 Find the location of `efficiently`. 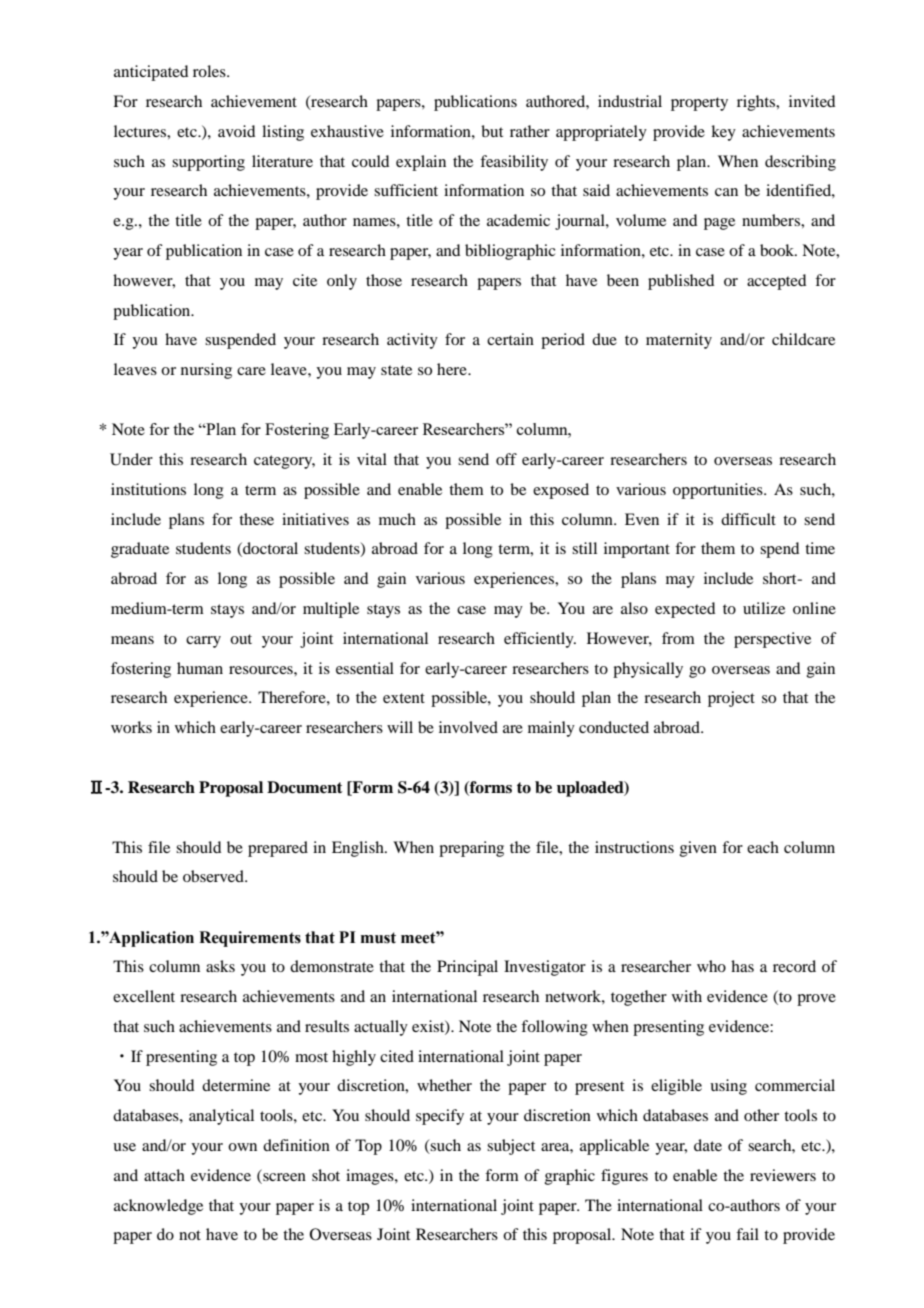

efficiently is located at coordinates (540, 640).
